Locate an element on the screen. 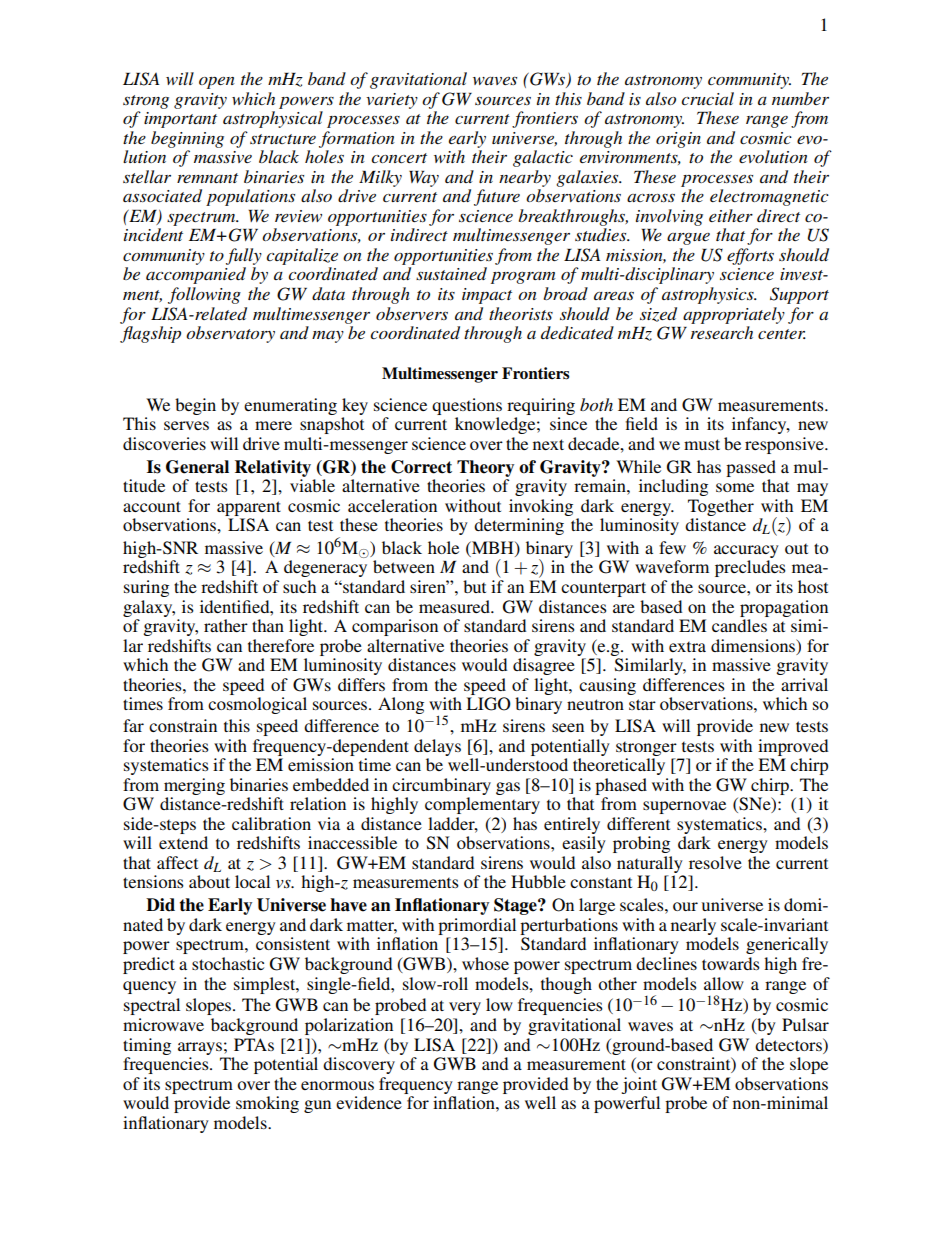  crucial is located at coordinates (707, 98).
